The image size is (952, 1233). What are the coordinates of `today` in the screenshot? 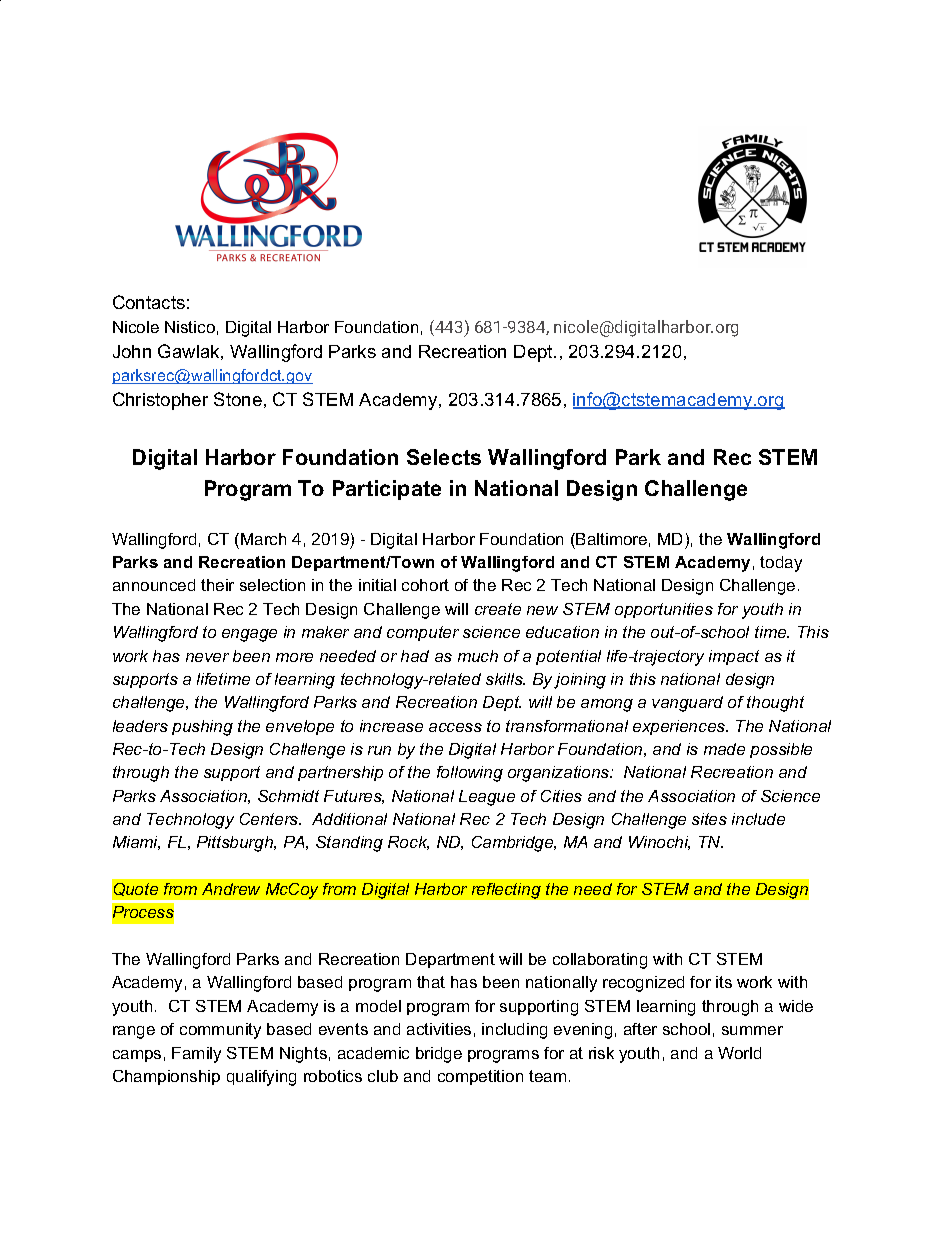 It's located at (781, 564).
